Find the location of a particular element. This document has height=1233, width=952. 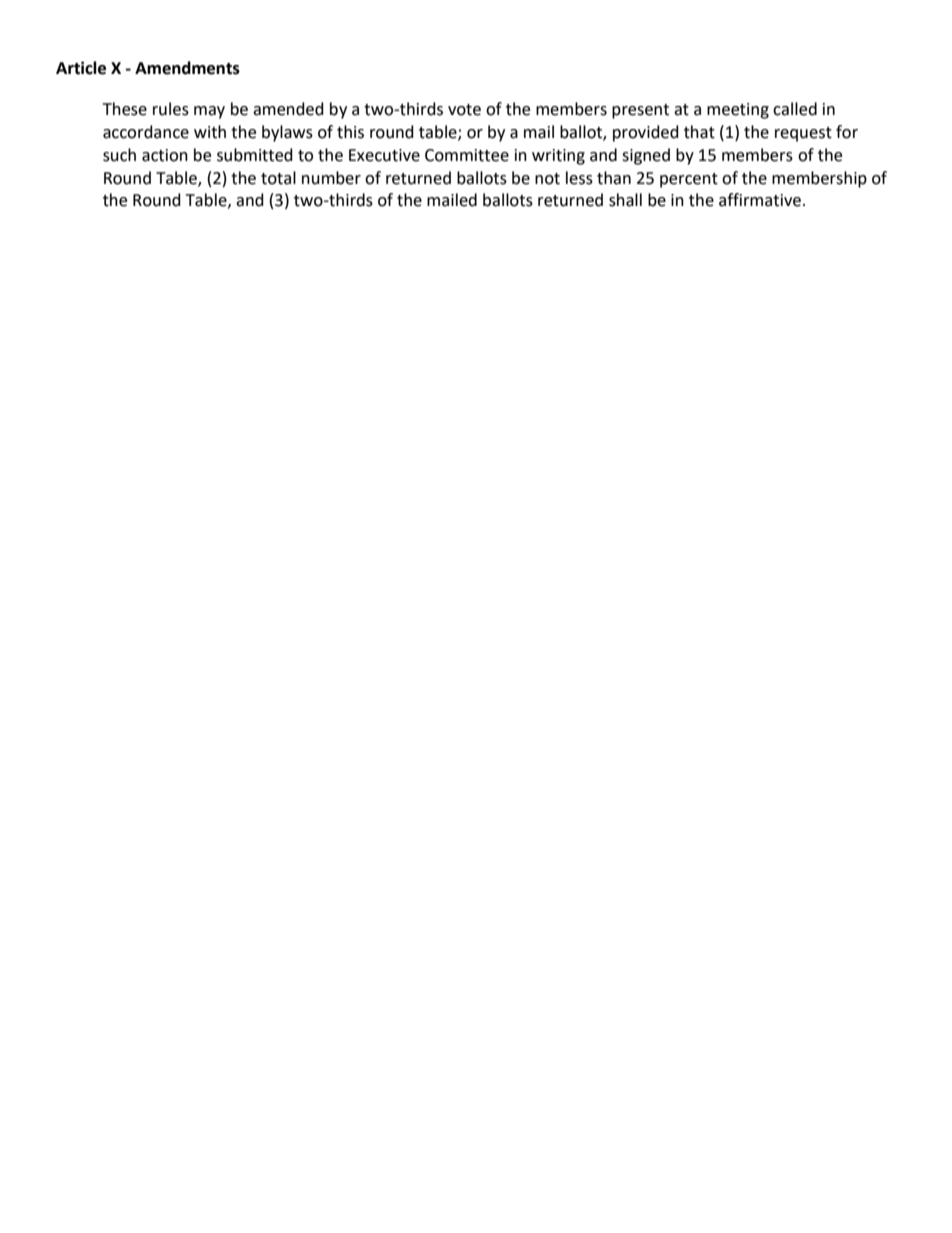

accordance is located at coordinates (146, 132).
